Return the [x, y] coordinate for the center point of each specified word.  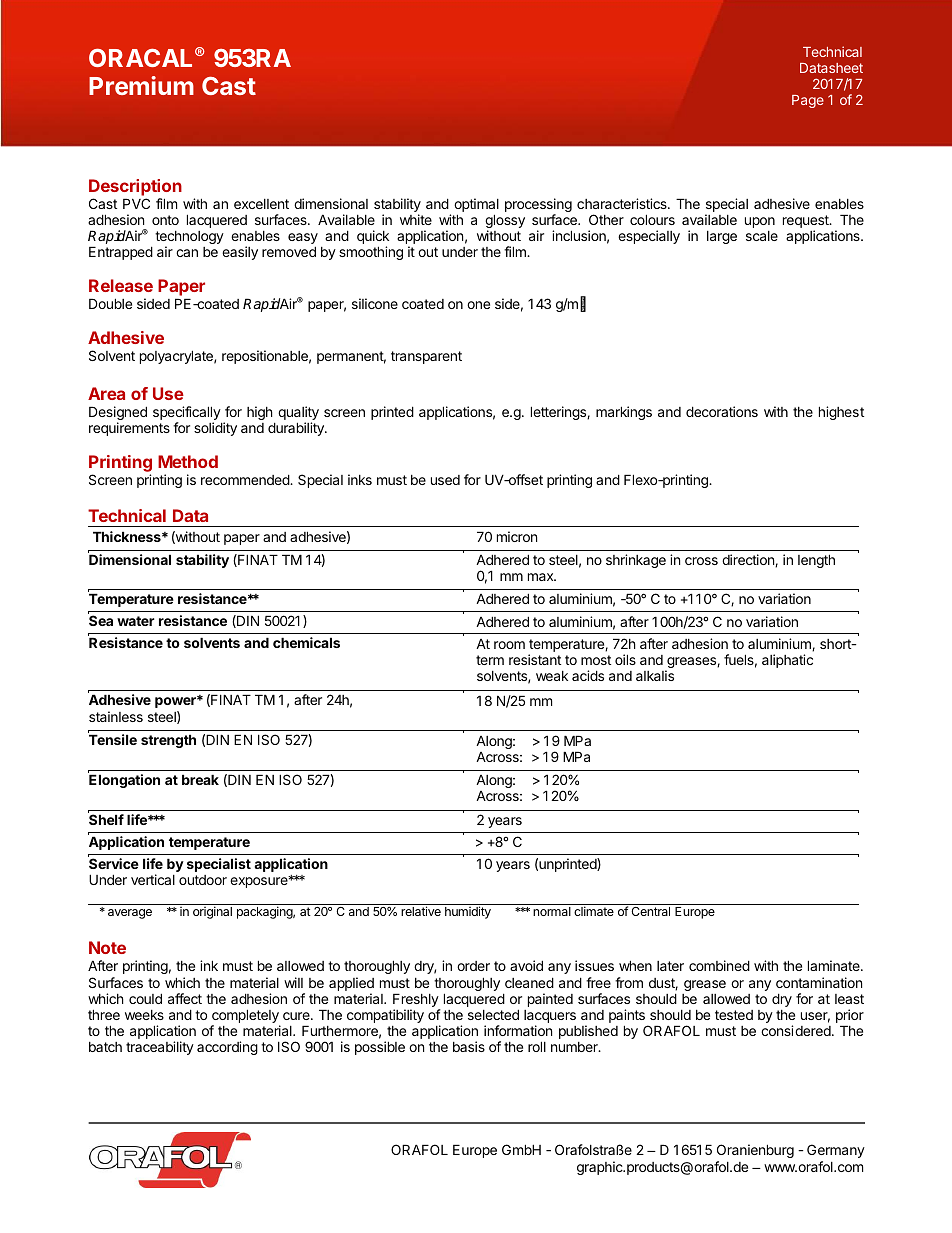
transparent [426, 357]
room [509, 645]
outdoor [203, 880]
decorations [722, 411]
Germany [836, 1151]
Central [650, 911]
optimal [476, 206]
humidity [468, 912]
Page [808, 101]
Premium [141, 85]
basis [469, 1046]
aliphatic [787, 661]
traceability [160, 1048]
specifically [187, 414]
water [136, 621]
